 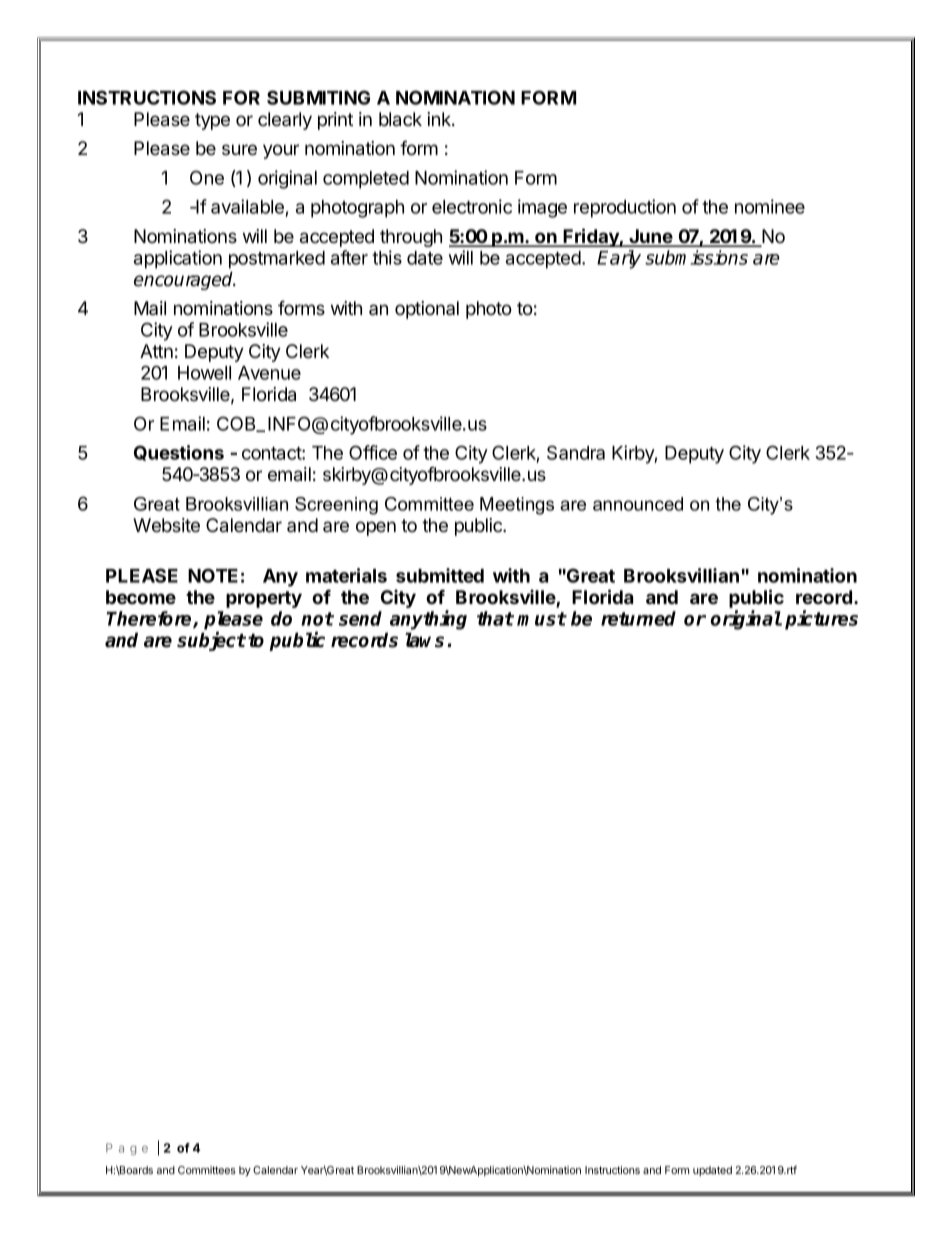 I want to click on ink, so click(x=440, y=119).
